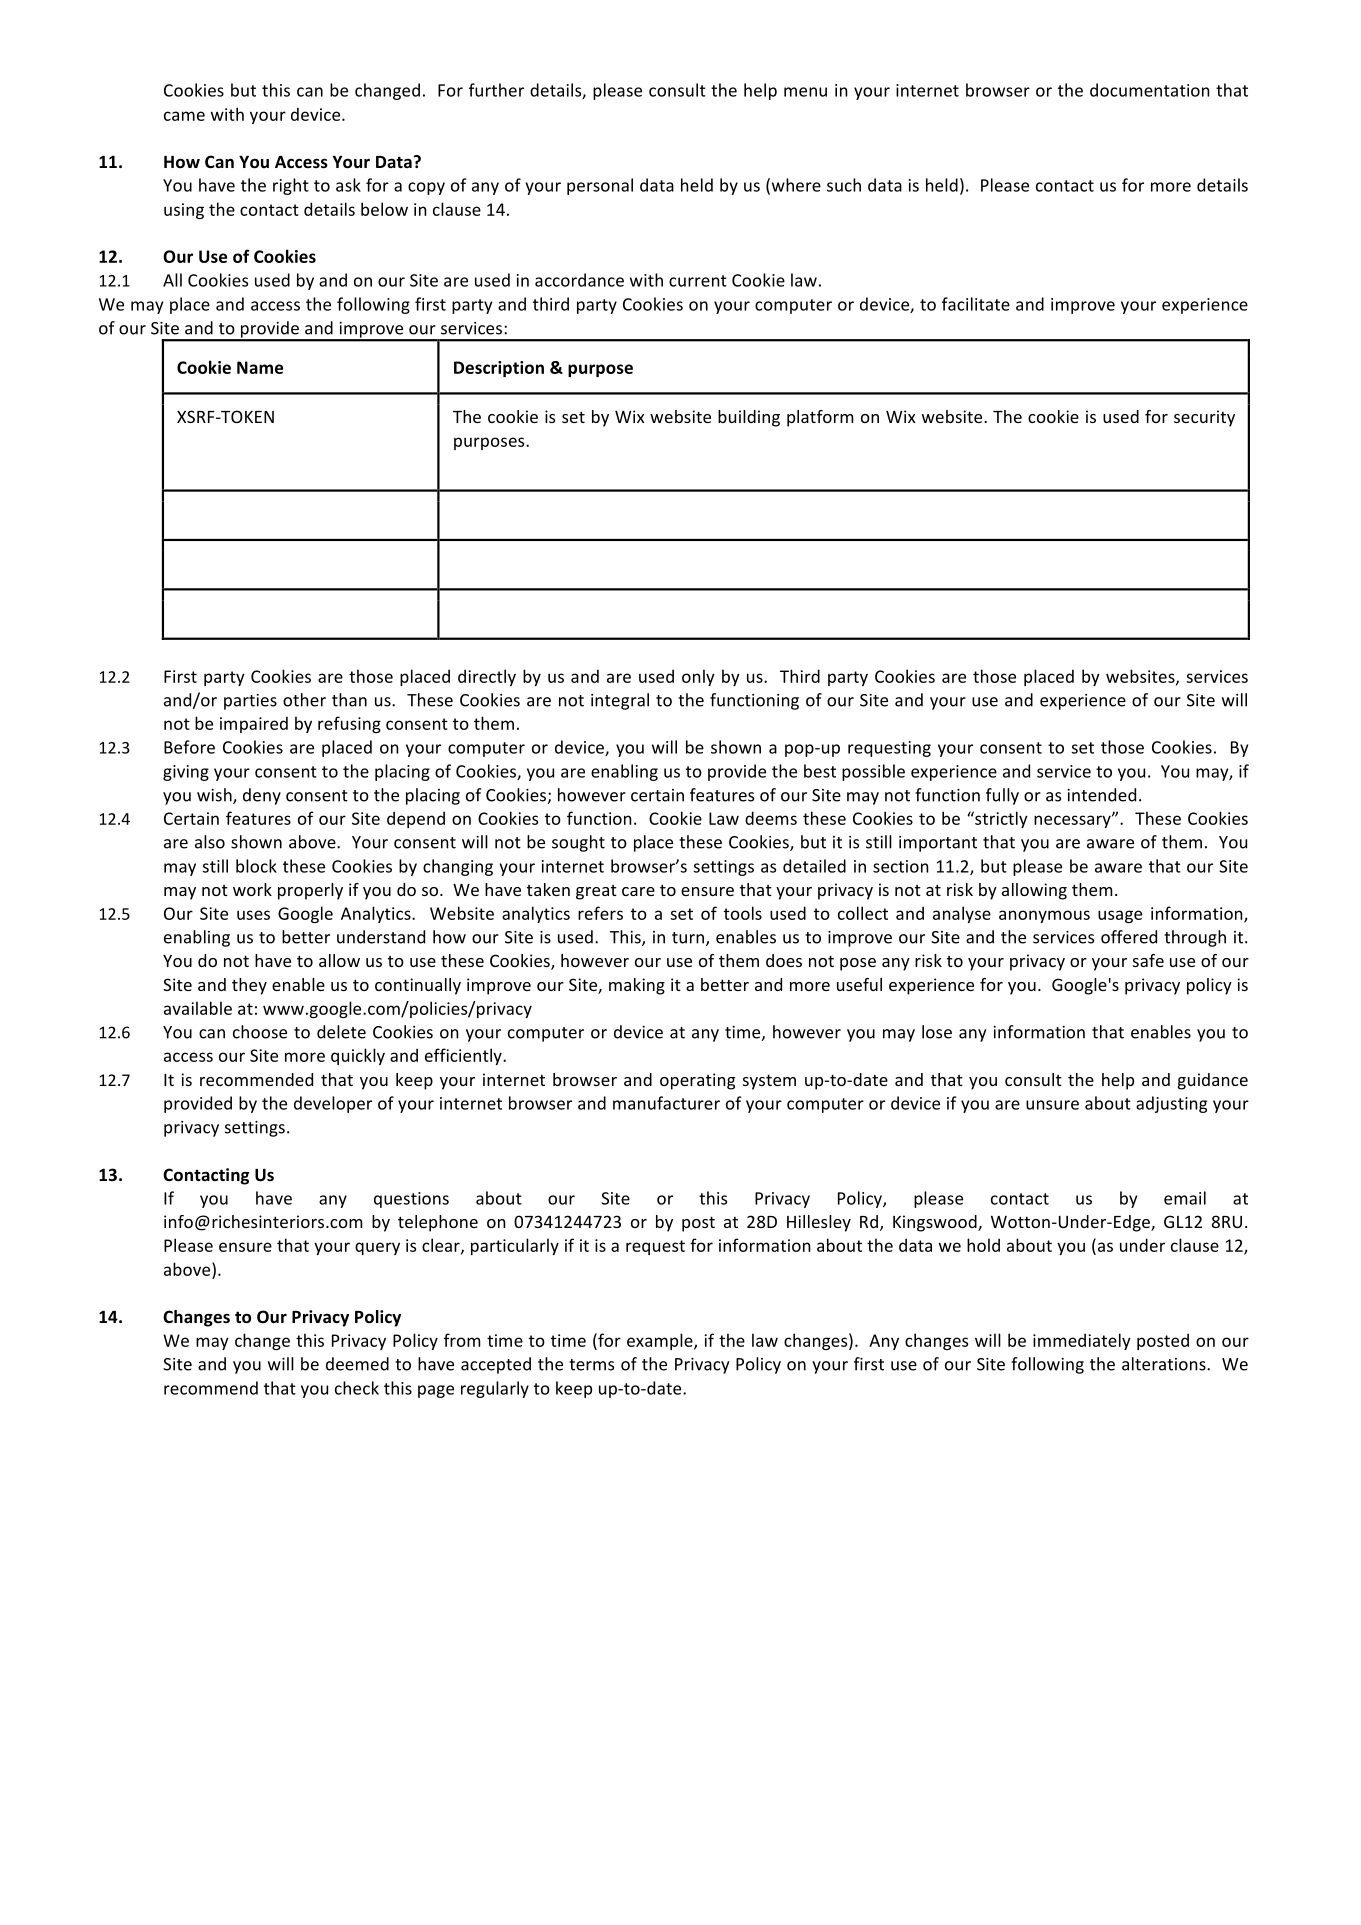 Image resolution: width=1361 pixels, height=1925 pixels. What do you see at coordinates (1129, 937) in the screenshot?
I see `offered` at bounding box center [1129, 937].
